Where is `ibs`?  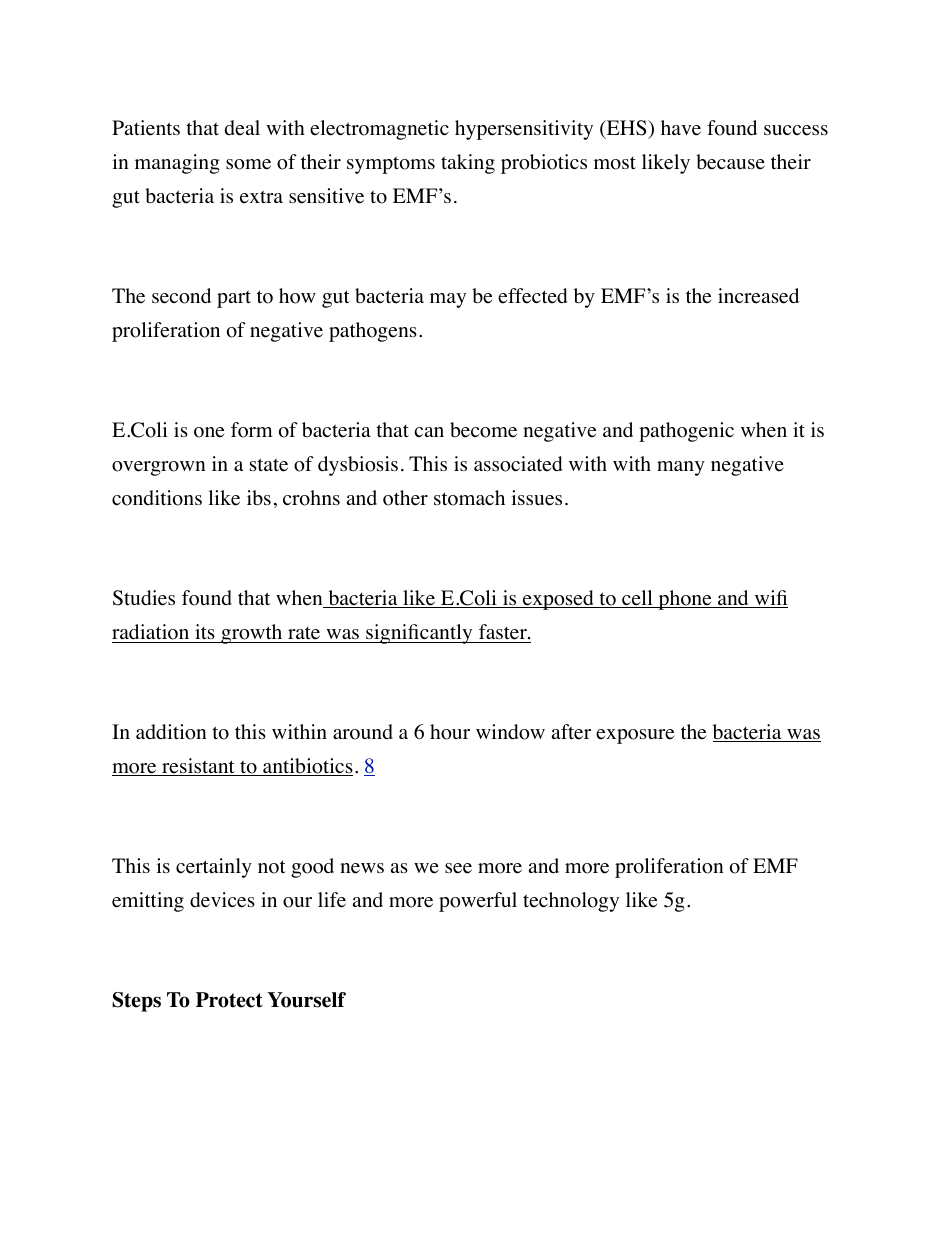
ibs is located at coordinates (259, 497).
